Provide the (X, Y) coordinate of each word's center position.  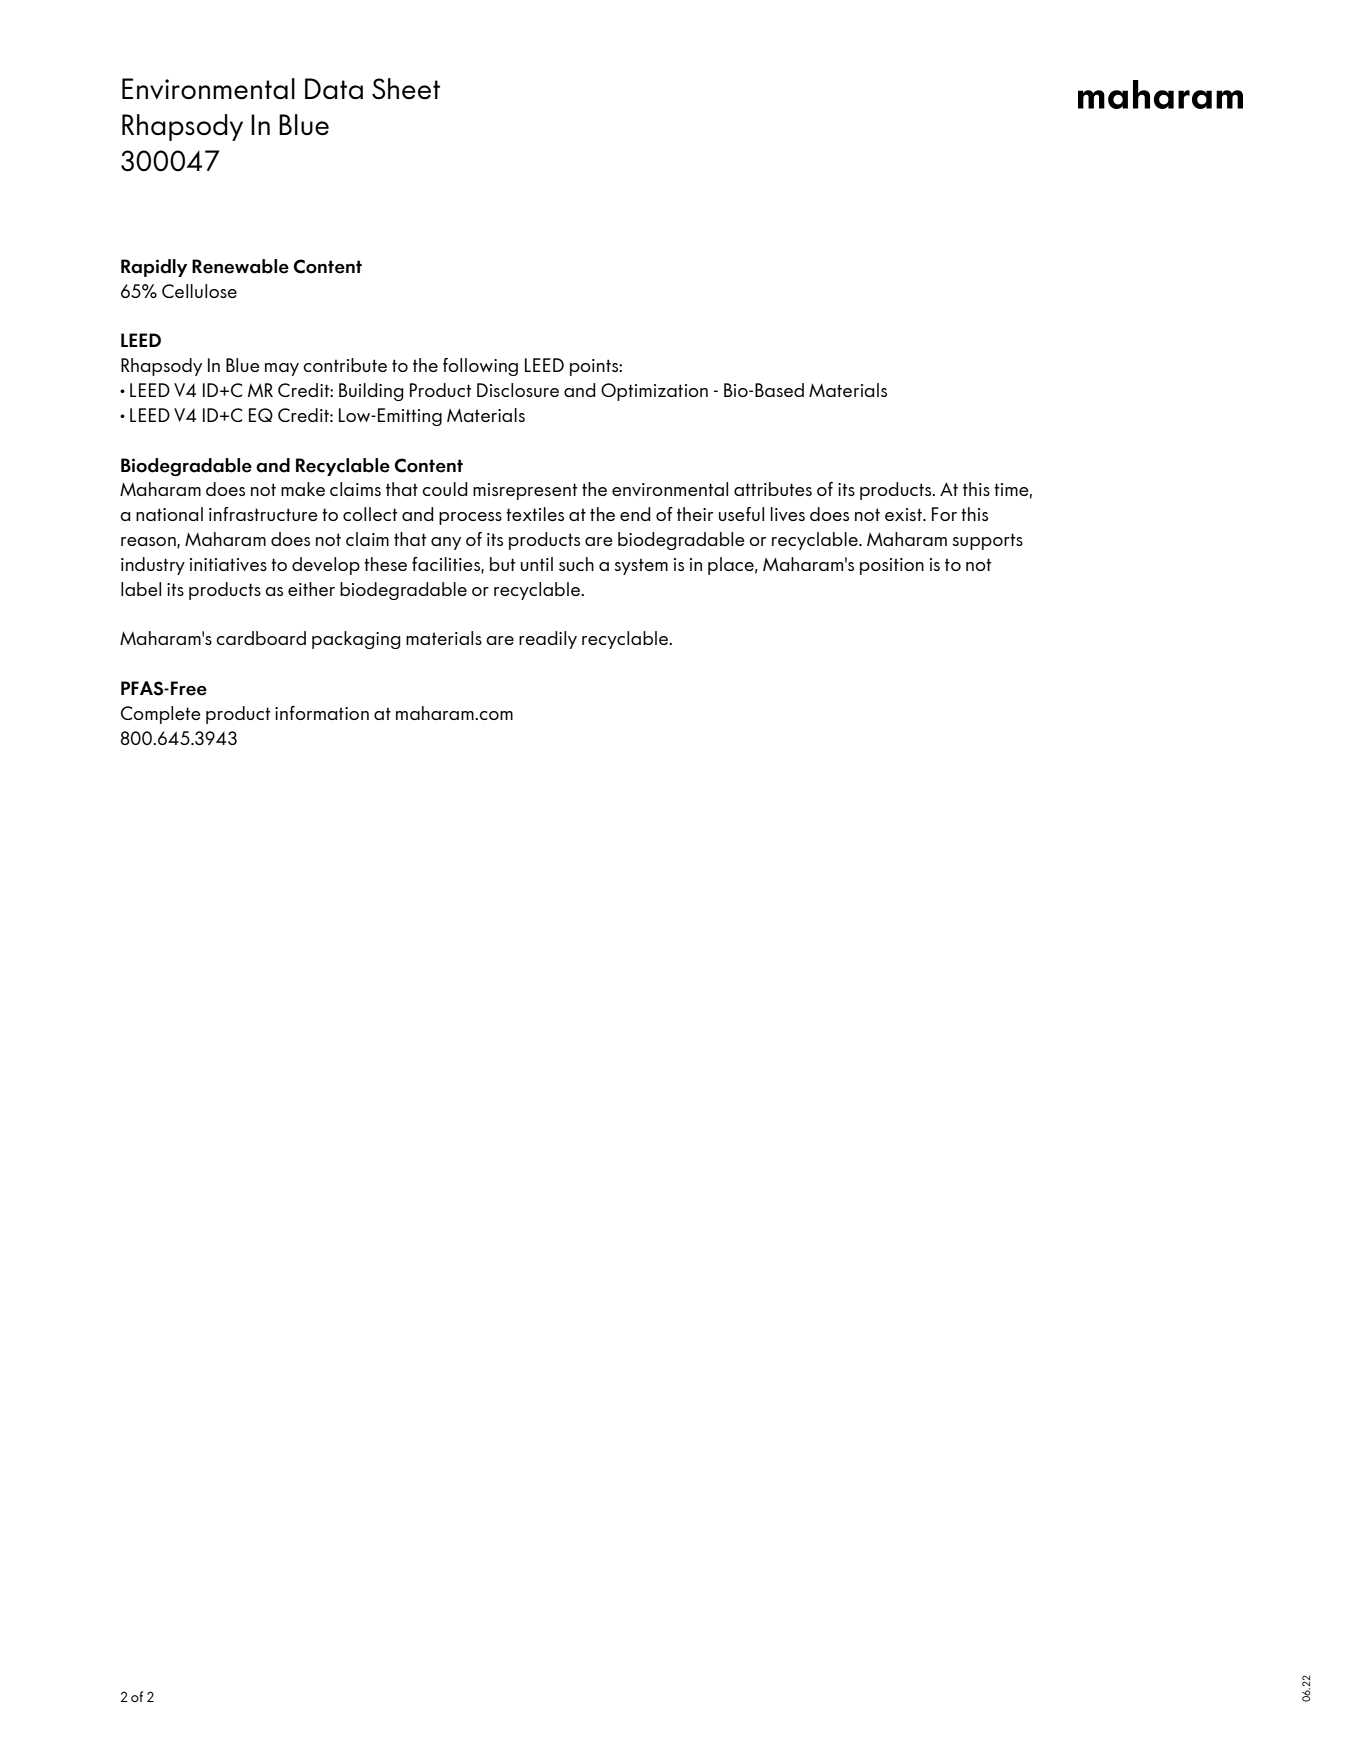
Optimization (654, 392)
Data (334, 88)
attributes (773, 489)
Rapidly (154, 268)
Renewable (240, 266)
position (892, 566)
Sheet (406, 89)
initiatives (228, 564)
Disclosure (518, 390)
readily (548, 640)
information (322, 713)
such (576, 564)
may (282, 369)
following (480, 367)
